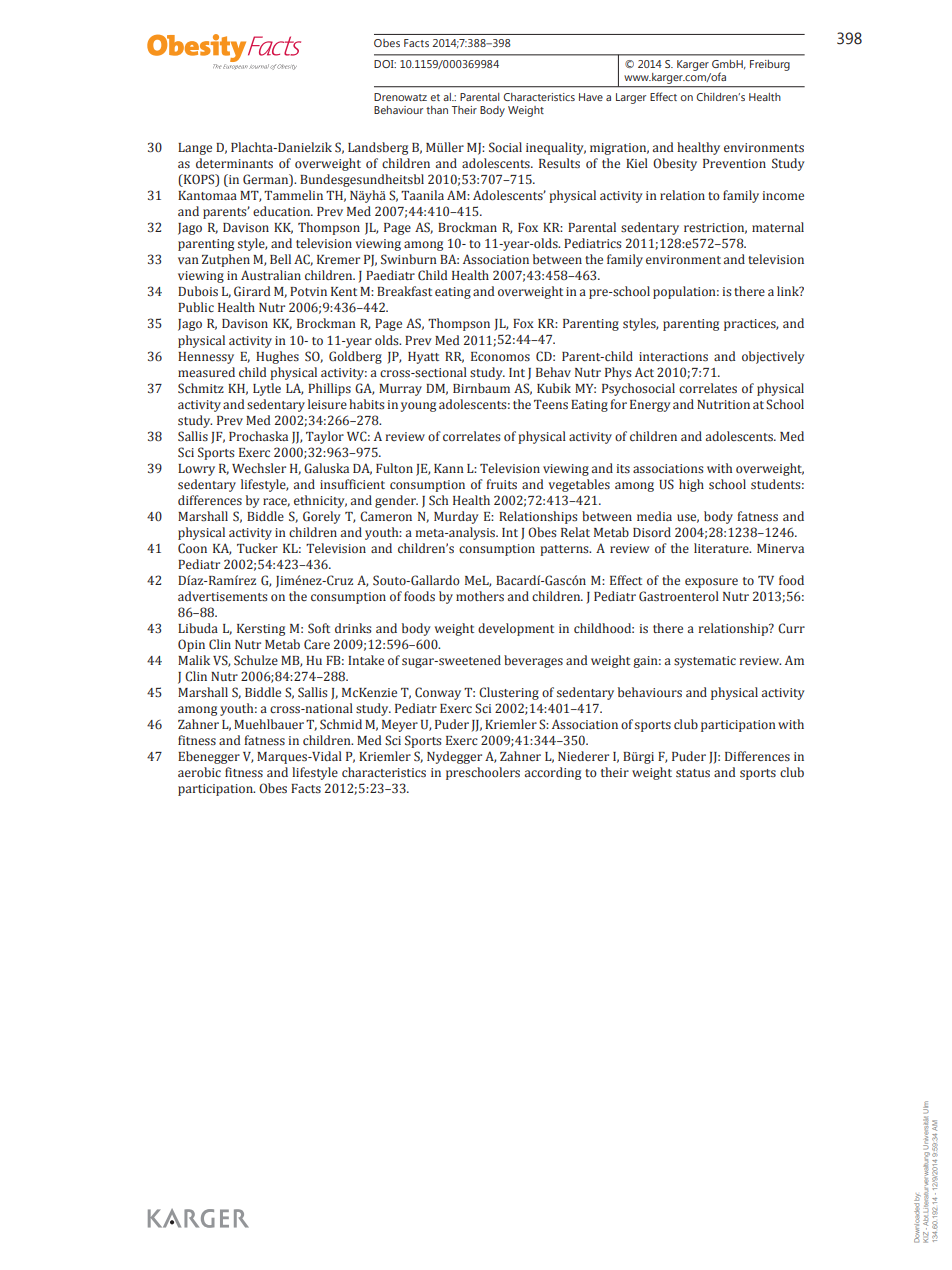 The image size is (952, 1270). What do you see at coordinates (258, 436) in the page?
I see `Prochaska` at bounding box center [258, 436].
